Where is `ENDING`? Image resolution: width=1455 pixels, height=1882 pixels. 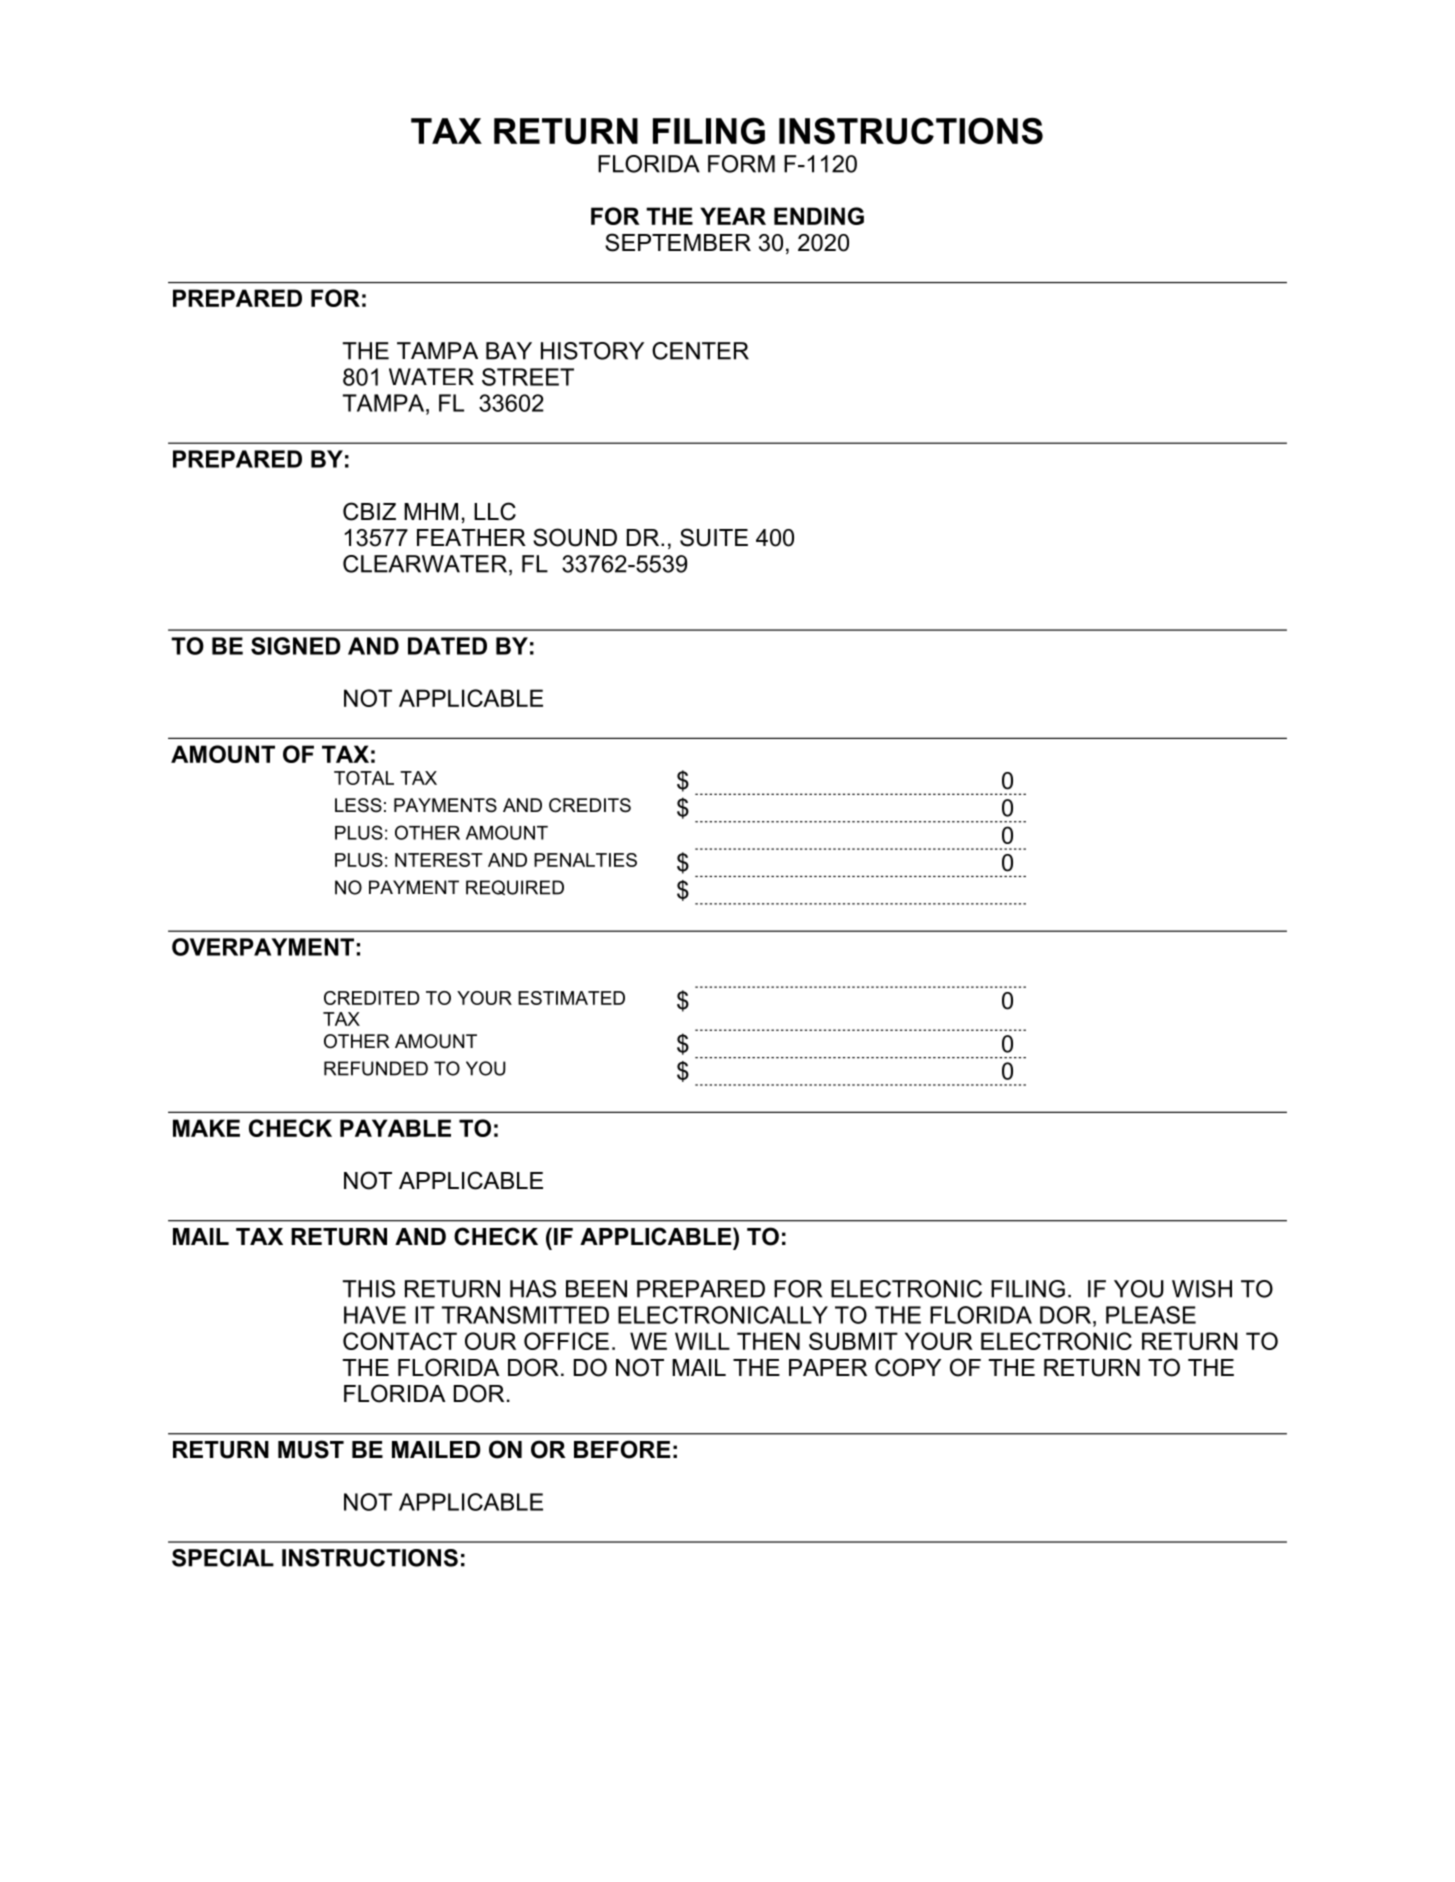 ENDING is located at coordinates (819, 216).
